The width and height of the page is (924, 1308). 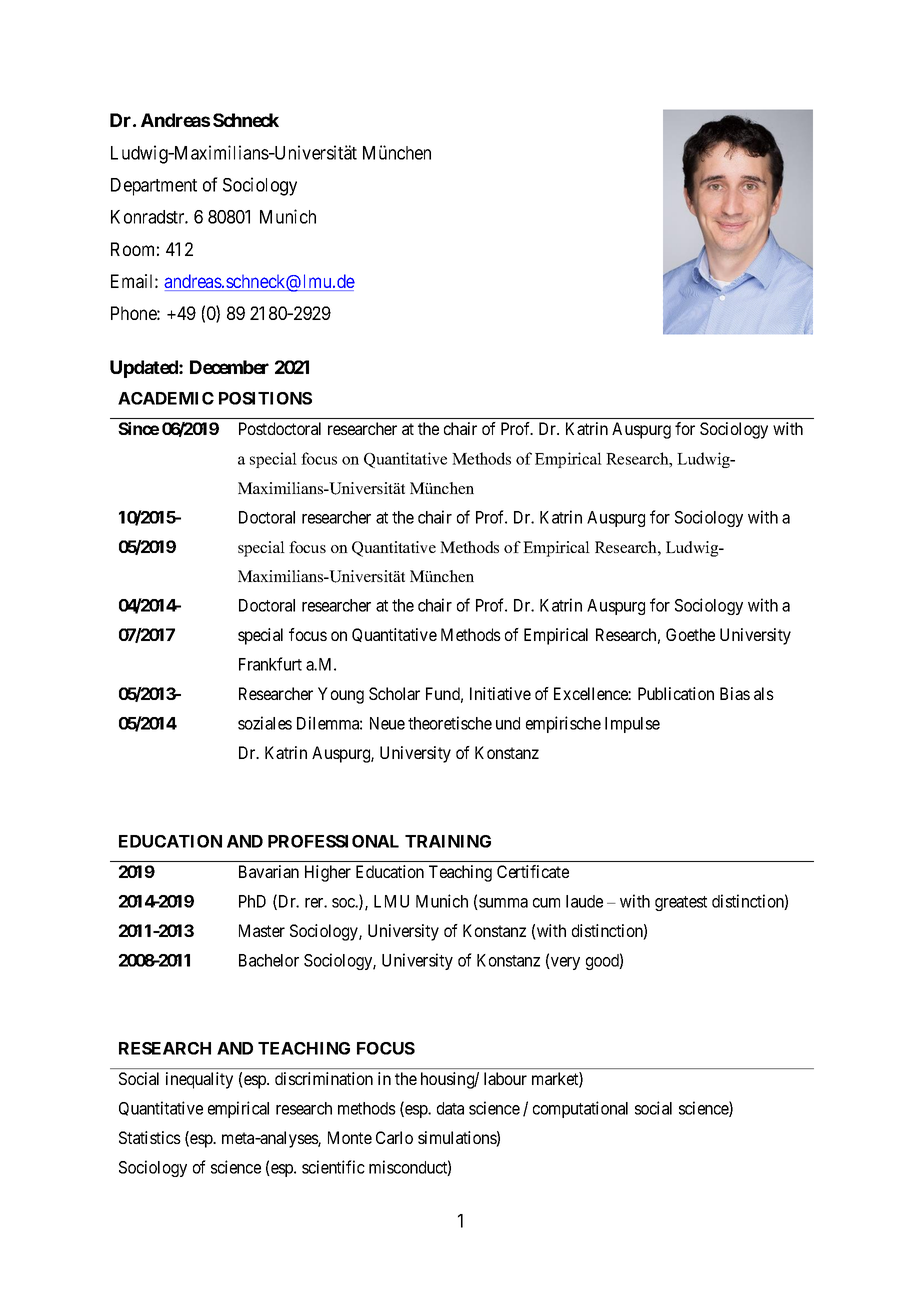 I want to click on Initiative, so click(x=500, y=693).
